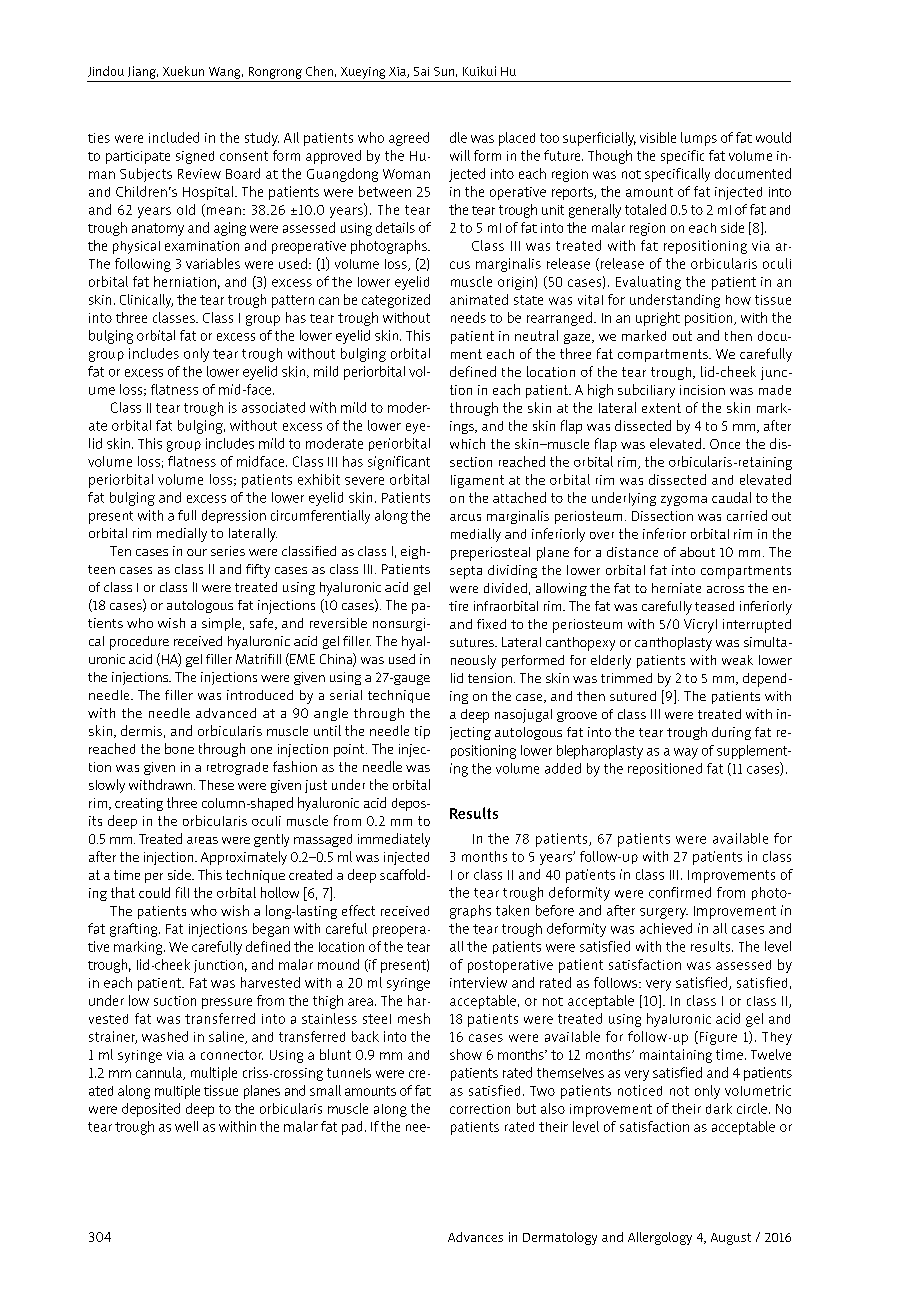  Describe the element at coordinates (186, 1126) in the page. I see `well` at that location.
